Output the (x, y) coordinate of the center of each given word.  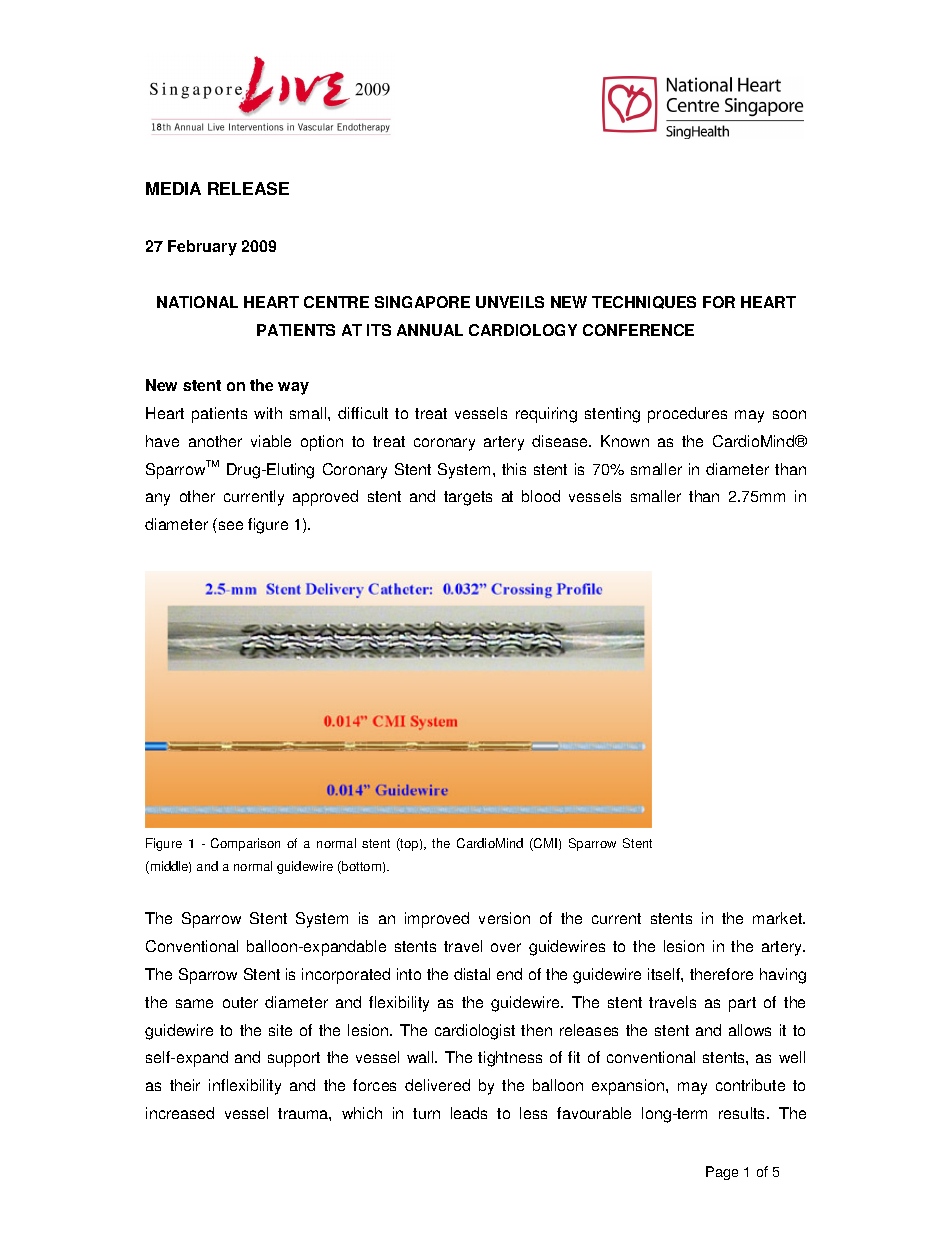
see (231, 525)
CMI (544, 844)
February (202, 248)
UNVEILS (510, 302)
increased (180, 1113)
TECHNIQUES (644, 302)
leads (469, 1113)
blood (541, 496)
